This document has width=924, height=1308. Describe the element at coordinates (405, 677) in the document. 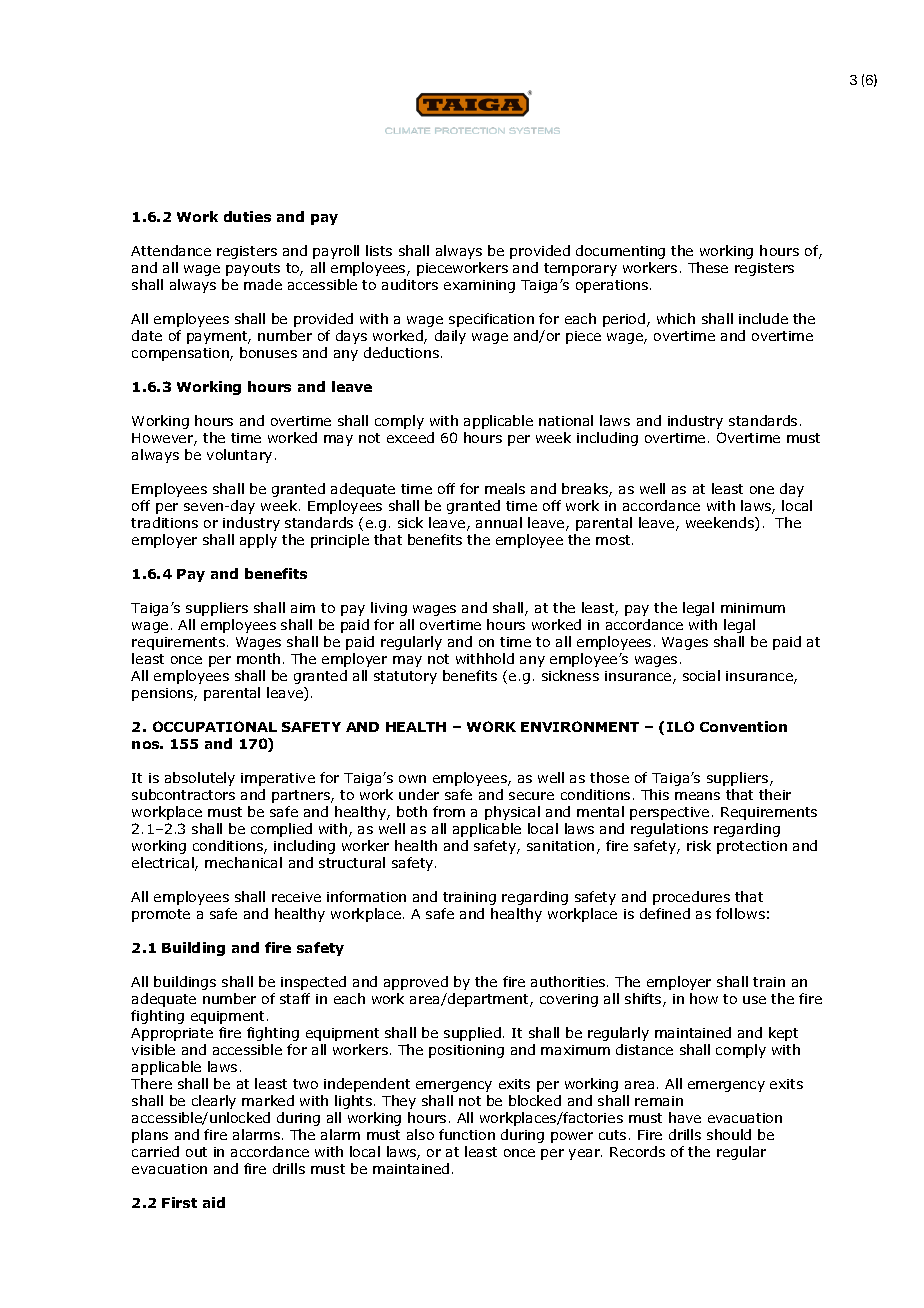

I see `statutory` at that location.
